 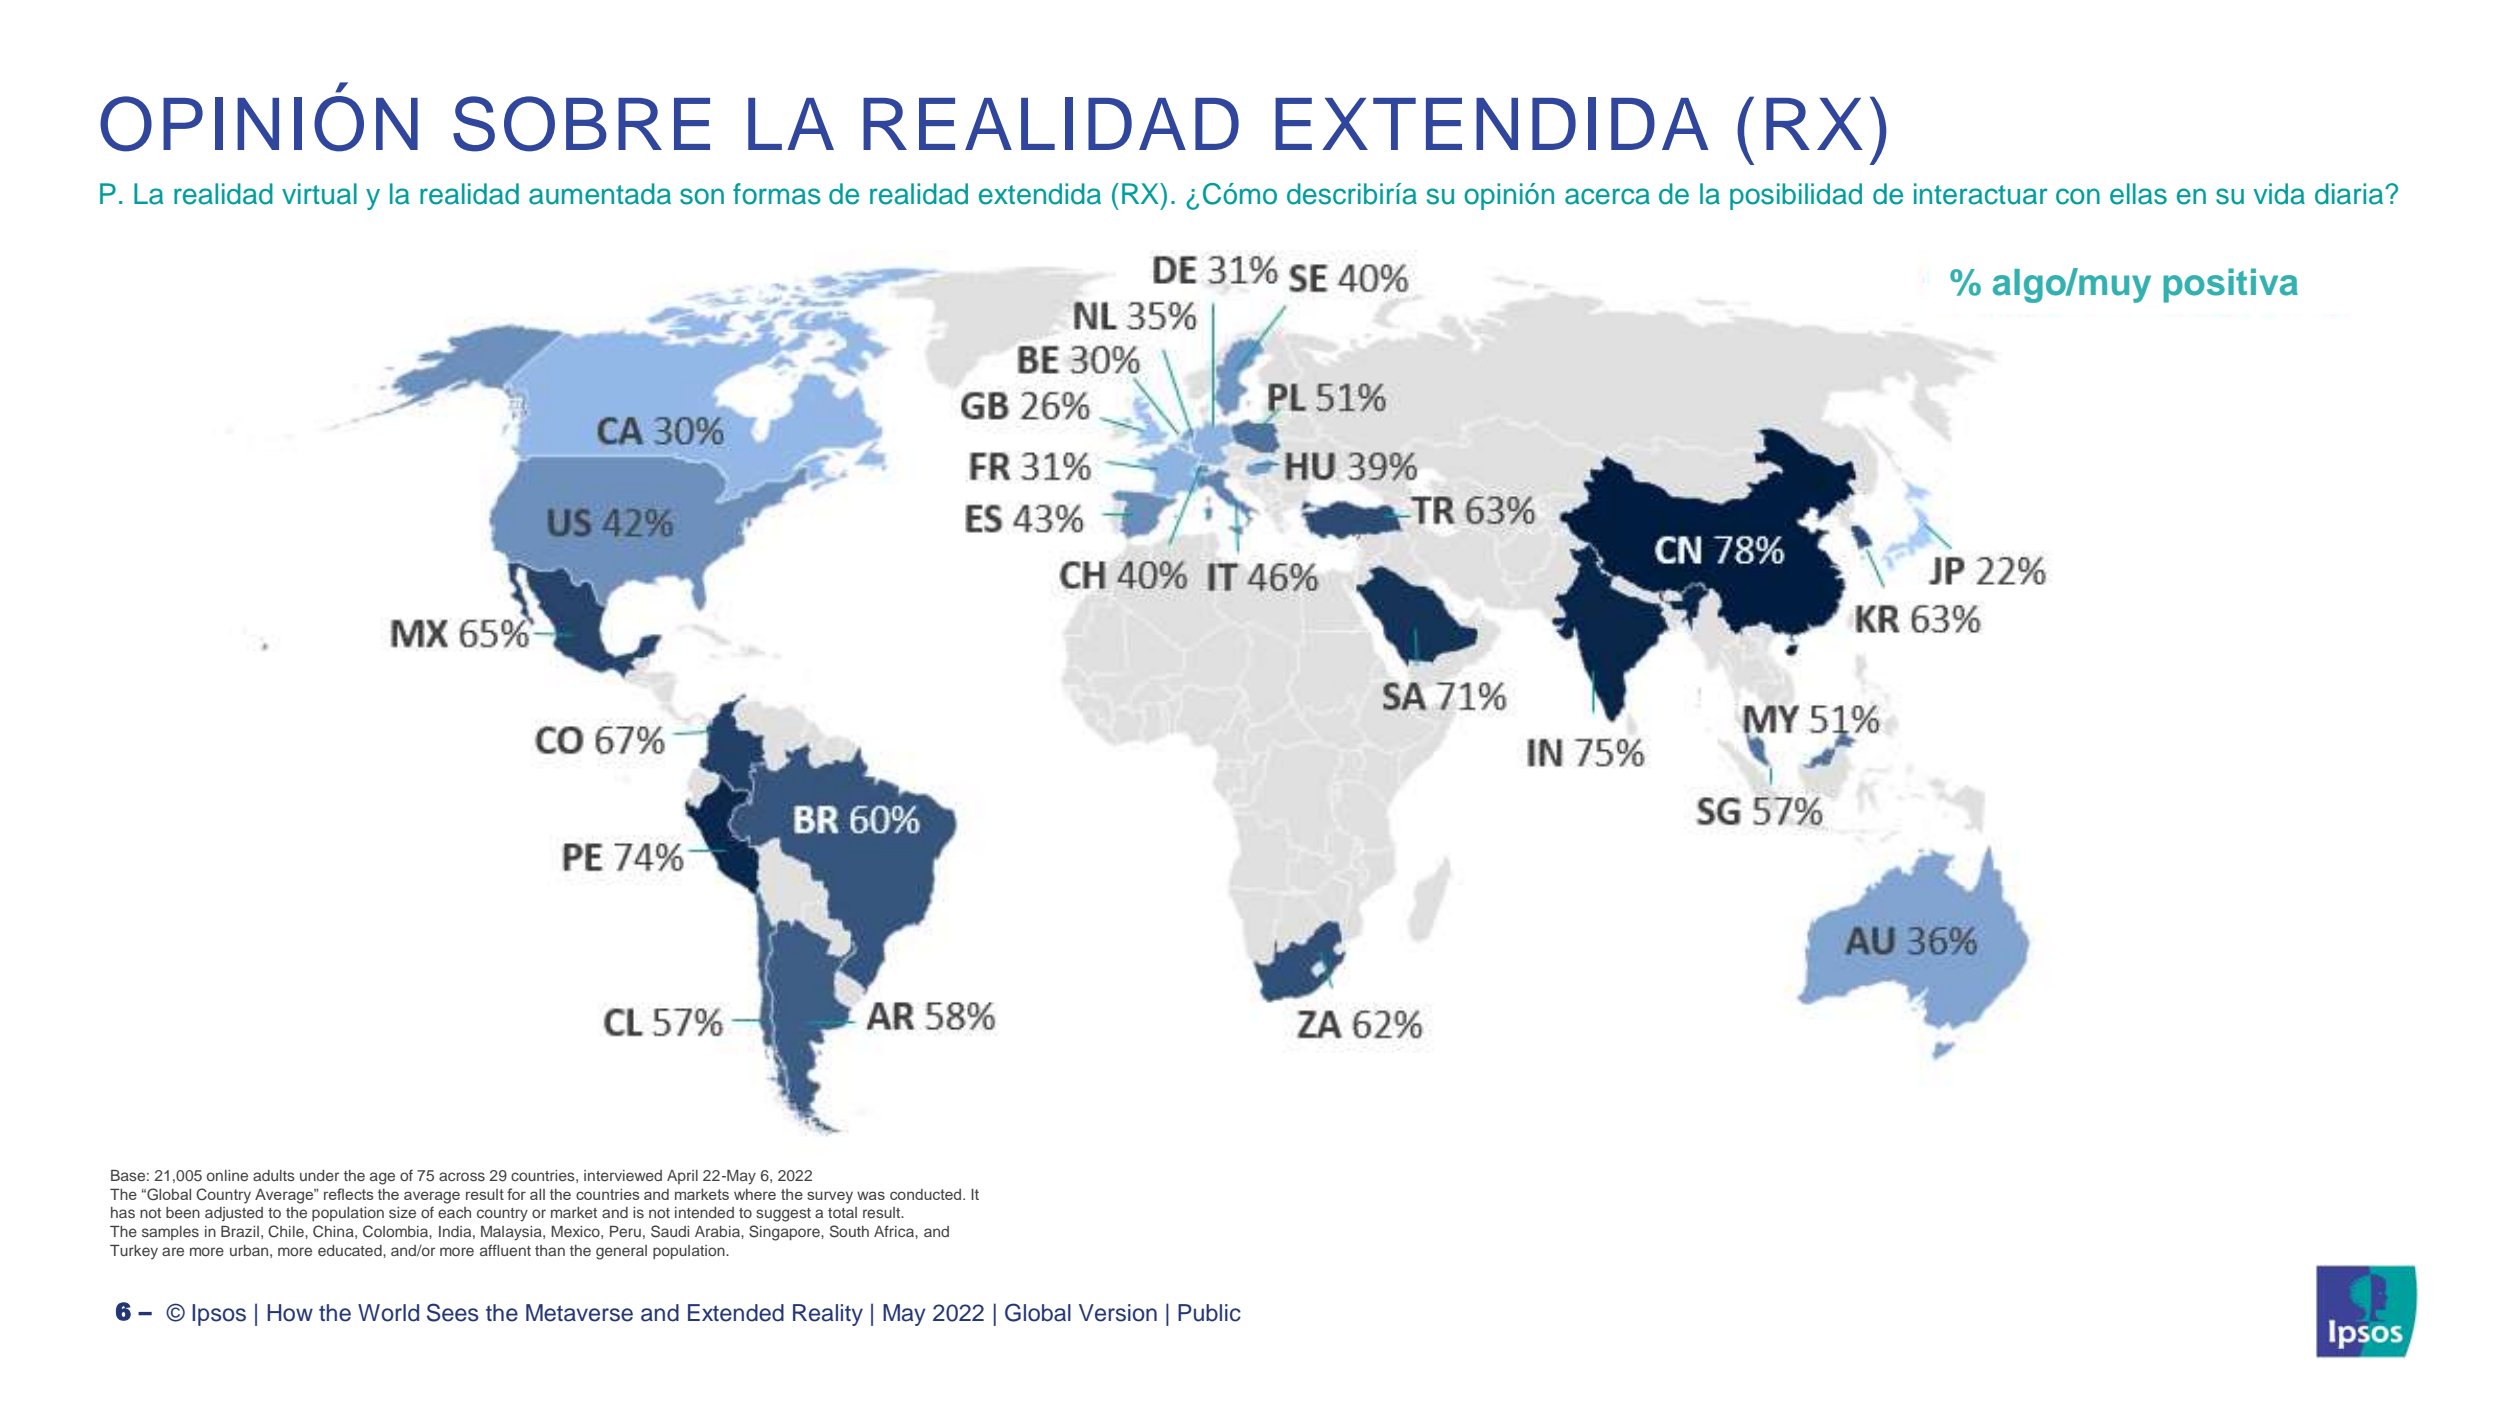 I want to click on Version, so click(x=1118, y=1313).
